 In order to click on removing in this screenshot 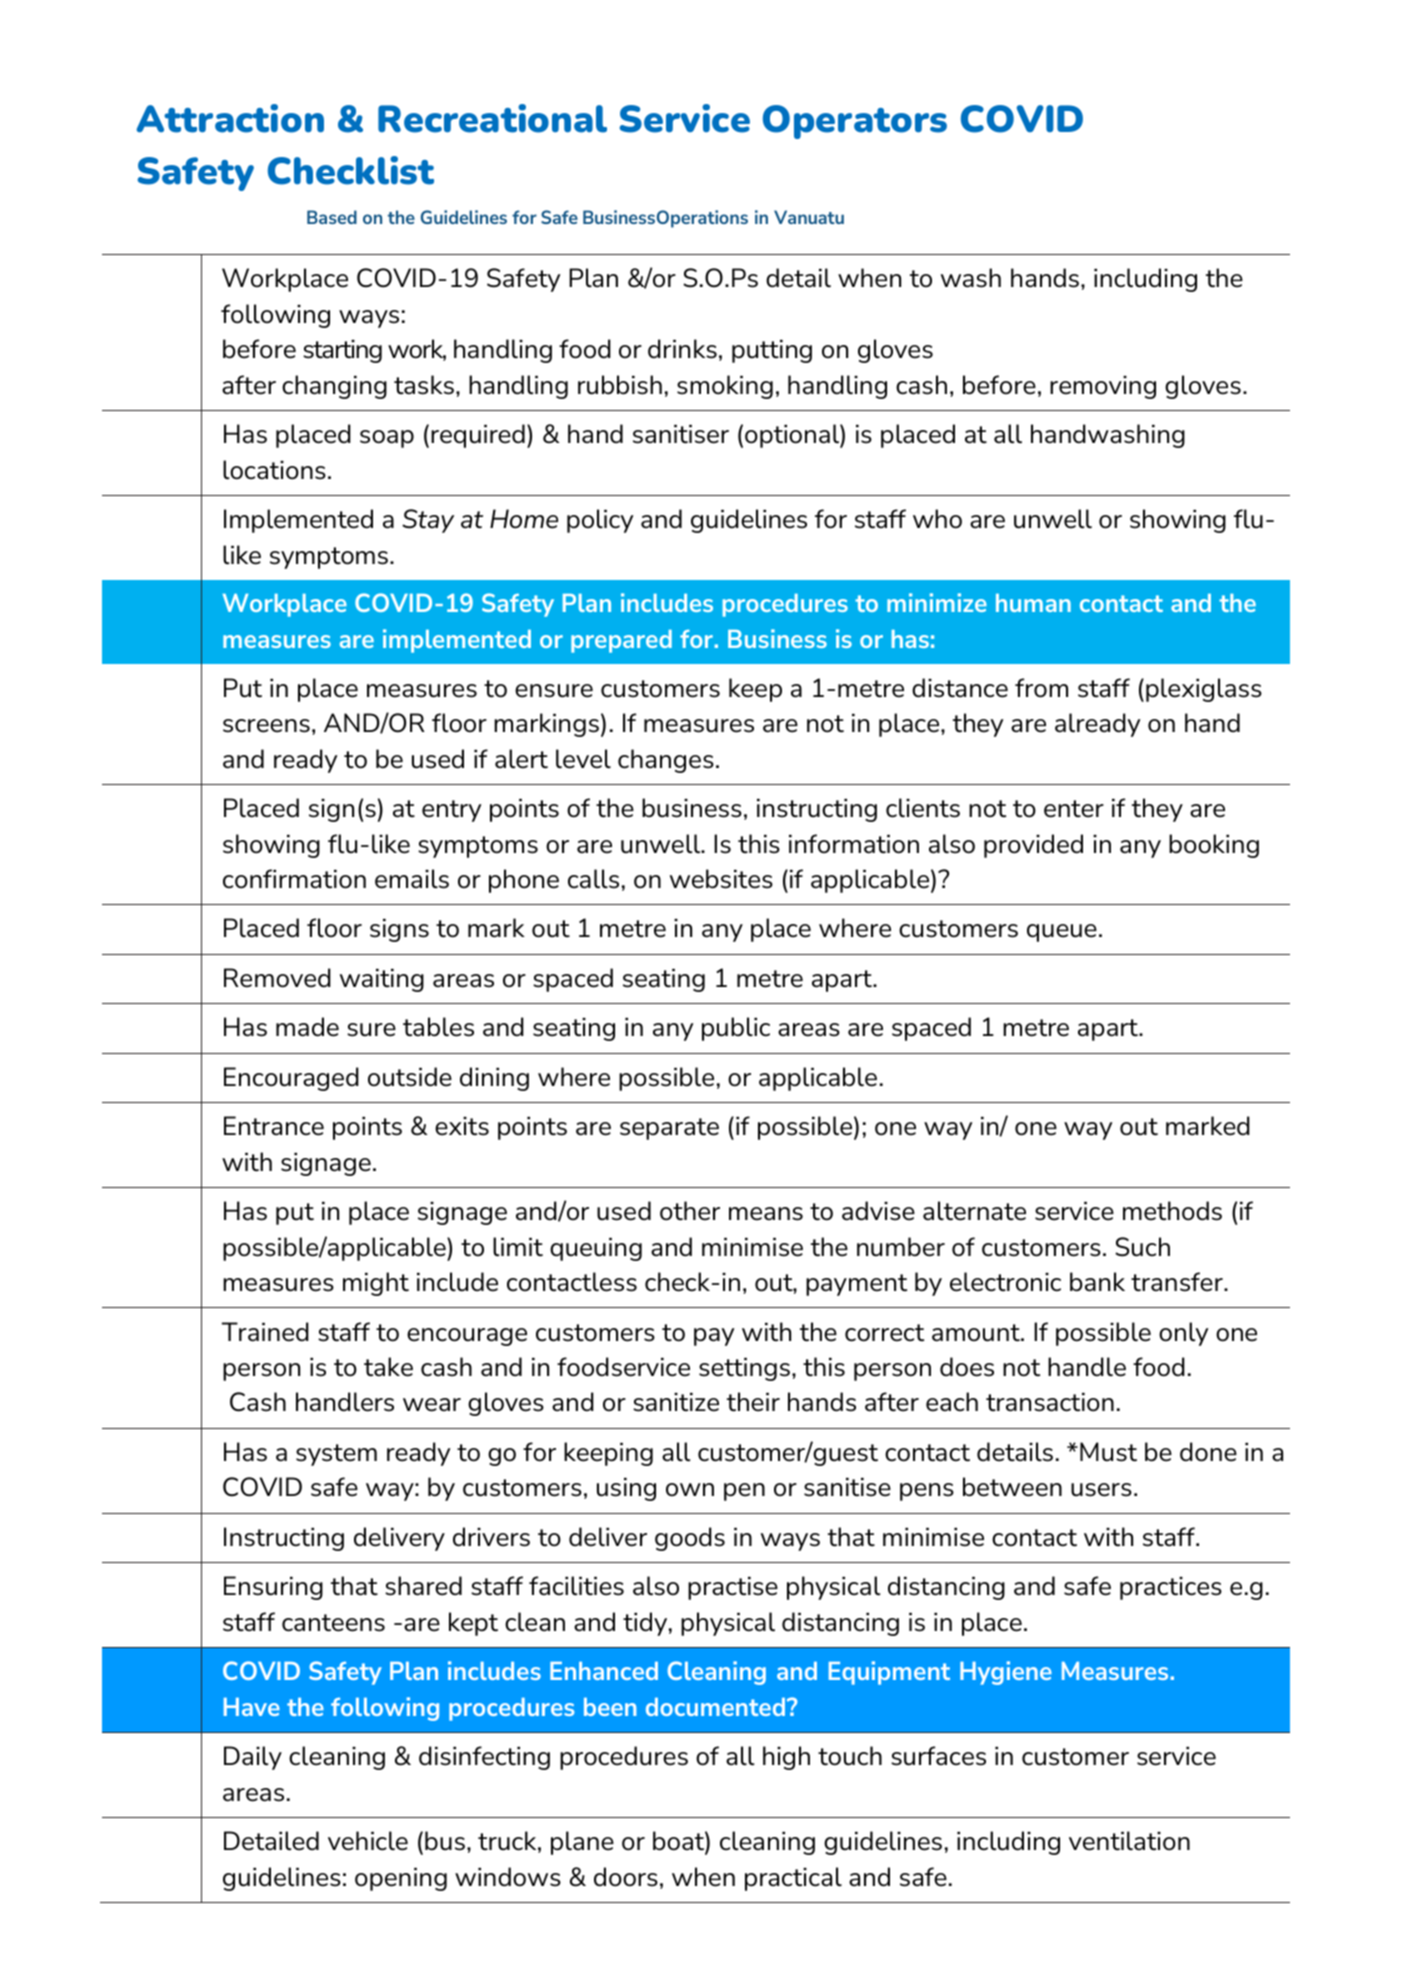, I will do `click(1103, 387)`.
